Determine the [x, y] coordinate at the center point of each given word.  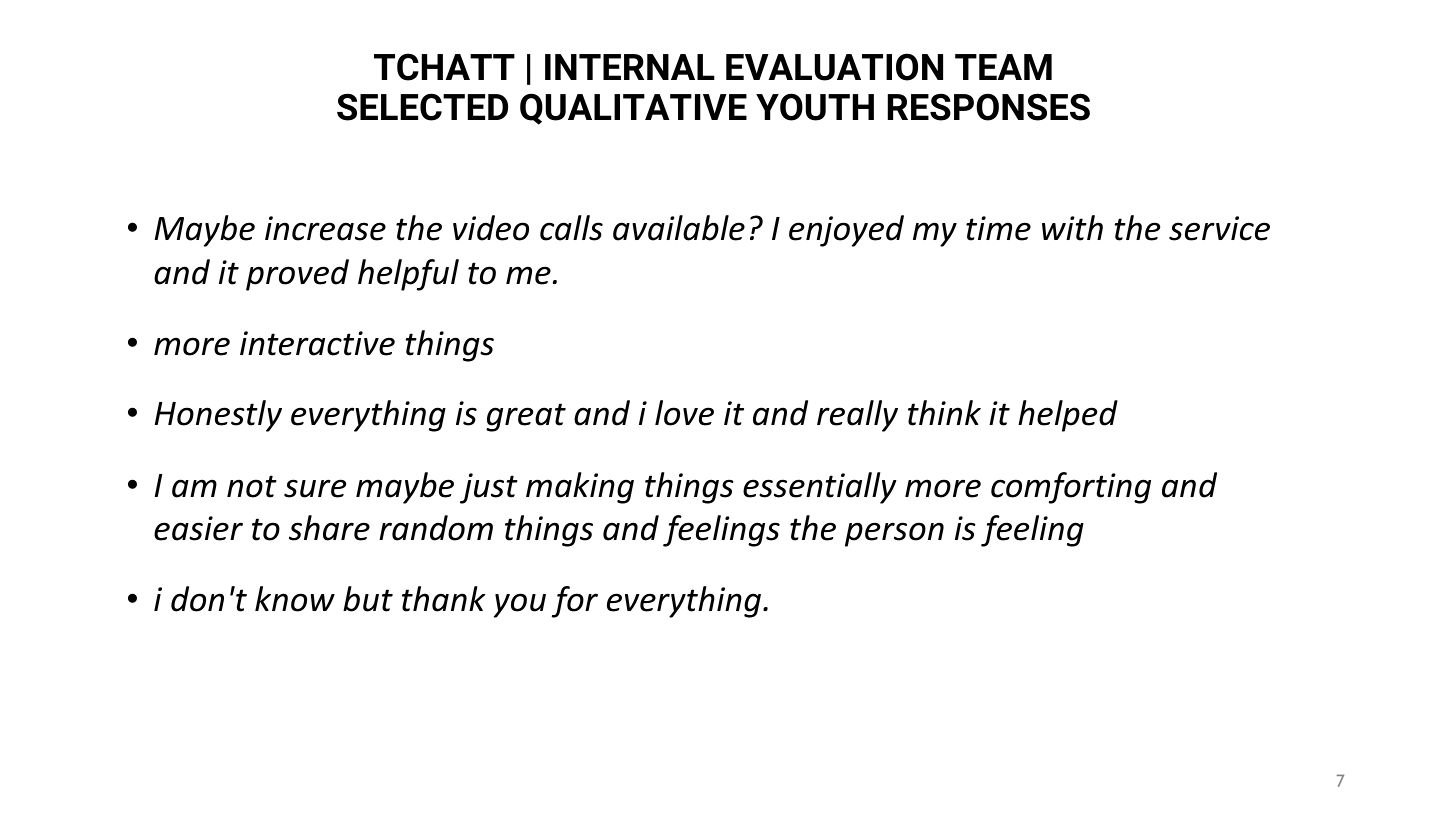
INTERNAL [630, 67]
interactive [317, 343]
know [295, 599]
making [580, 488]
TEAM [1003, 67]
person [894, 534]
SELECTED [422, 107]
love [684, 413]
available [679, 228]
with [1072, 228]
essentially [820, 488]
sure [315, 488]
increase [325, 228]
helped [1068, 416]
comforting [1071, 488]
